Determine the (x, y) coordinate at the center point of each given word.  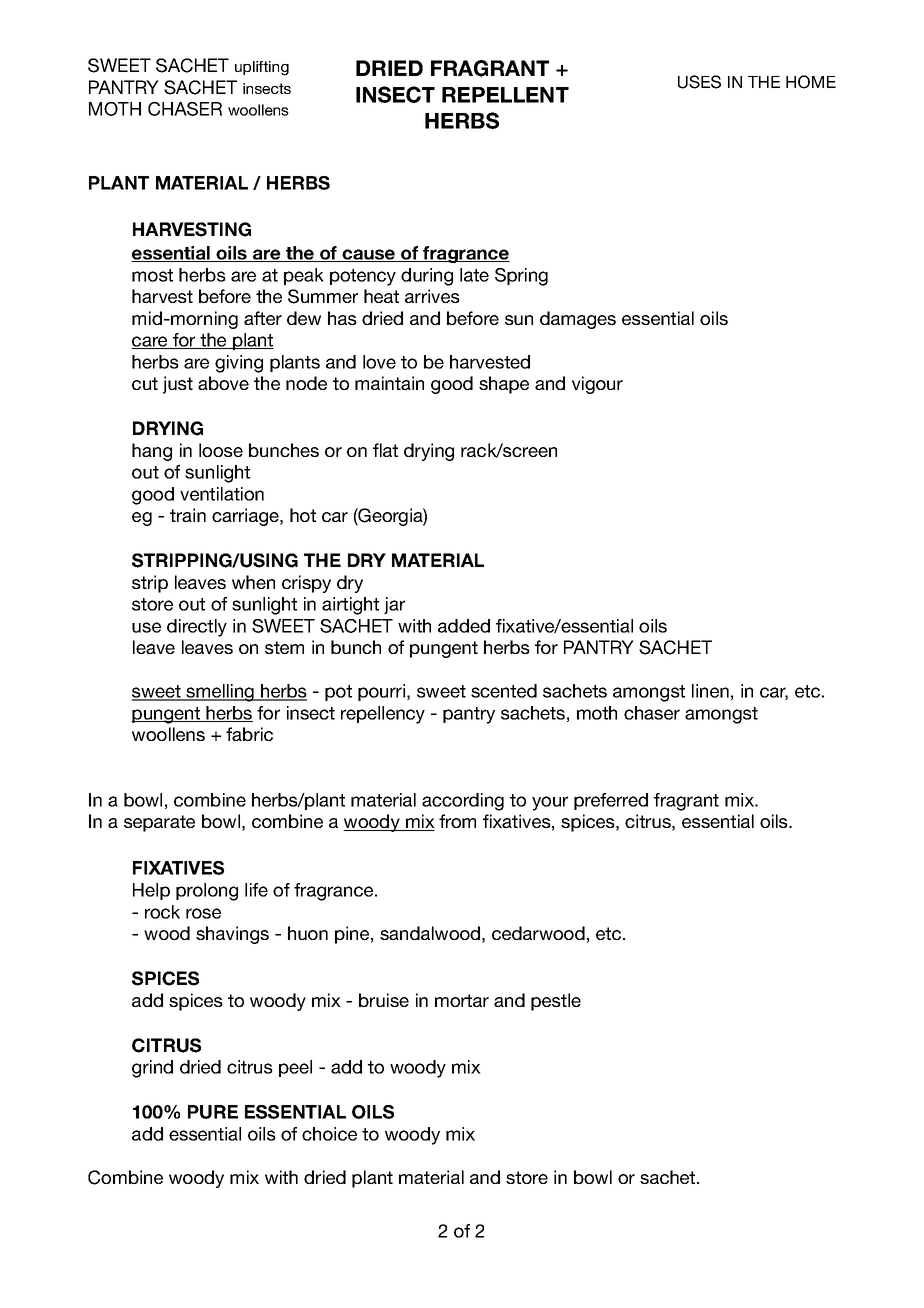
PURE (213, 1112)
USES (699, 82)
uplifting (262, 68)
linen (710, 691)
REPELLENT (505, 95)
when (253, 582)
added (464, 626)
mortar (462, 1000)
